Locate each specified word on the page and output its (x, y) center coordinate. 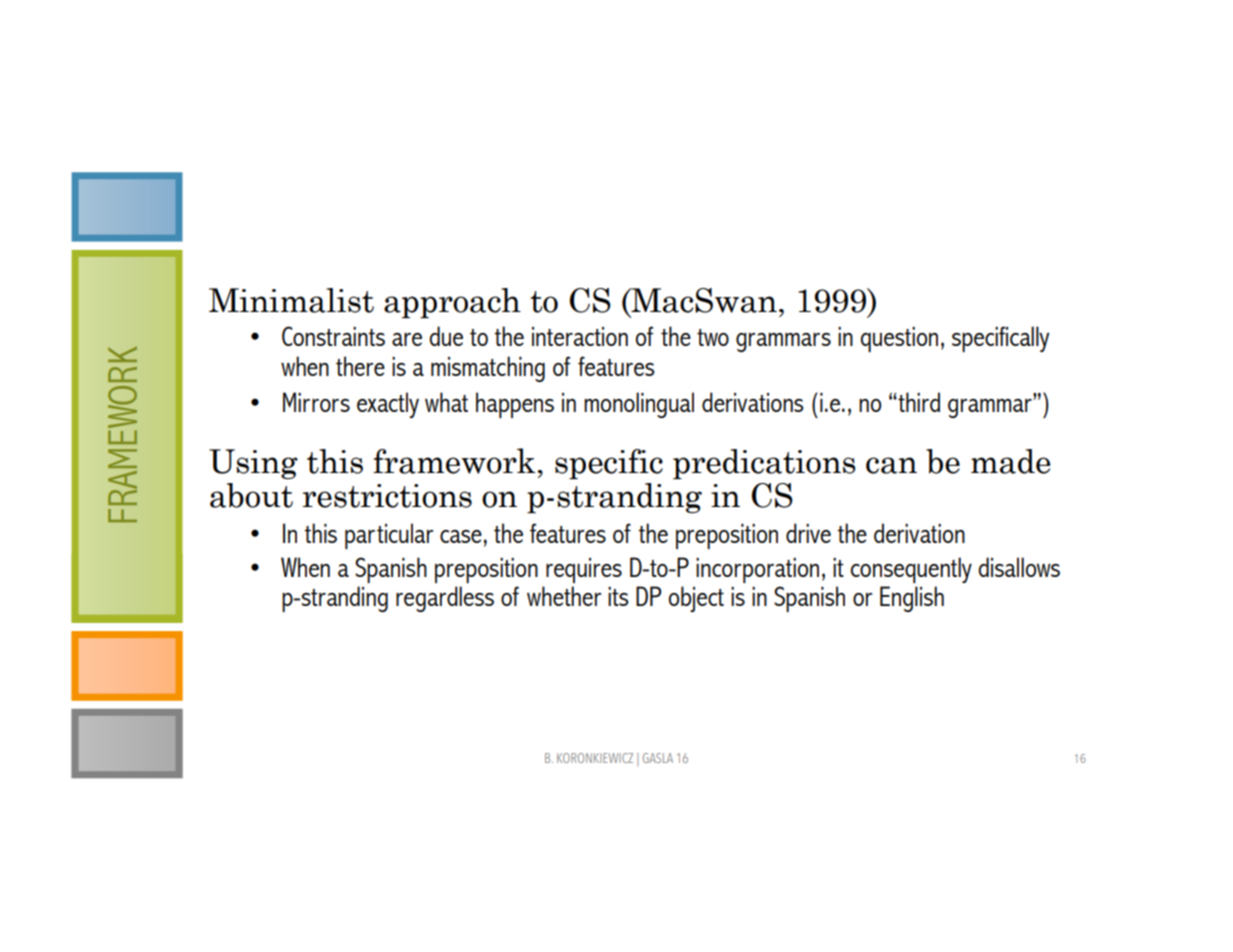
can (891, 465)
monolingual (639, 405)
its (618, 596)
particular (389, 536)
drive (808, 533)
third (918, 402)
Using (253, 464)
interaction (580, 336)
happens (515, 405)
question (899, 339)
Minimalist (291, 300)
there (360, 366)
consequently (911, 570)
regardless (445, 599)
